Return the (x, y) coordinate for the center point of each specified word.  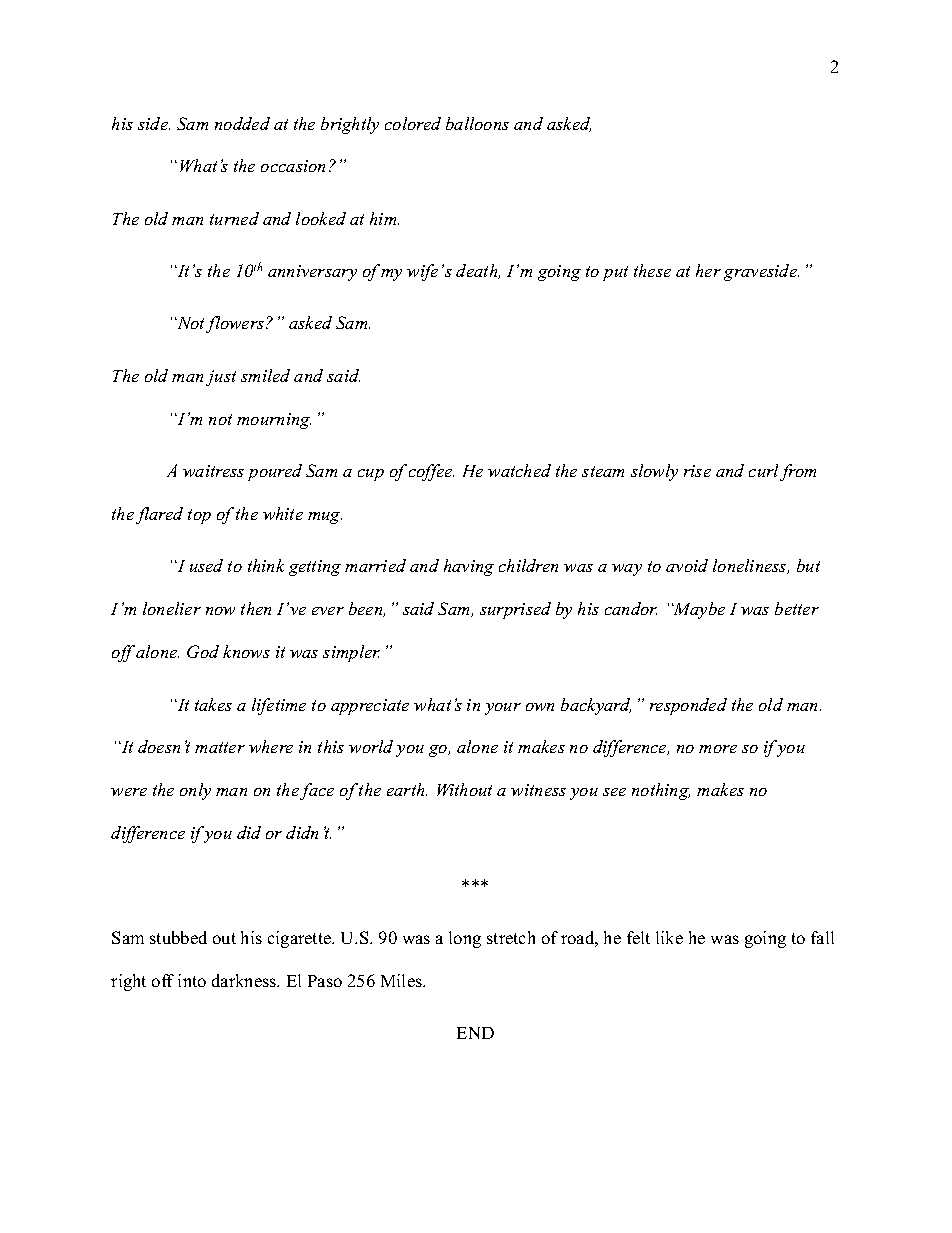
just (221, 378)
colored (413, 123)
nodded (242, 123)
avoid (687, 565)
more (718, 749)
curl (763, 470)
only (195, 791)
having (469, 567)
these (652, 270)
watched (519, 470)
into (192, 980)
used (206, 565)
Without (464, 789)
